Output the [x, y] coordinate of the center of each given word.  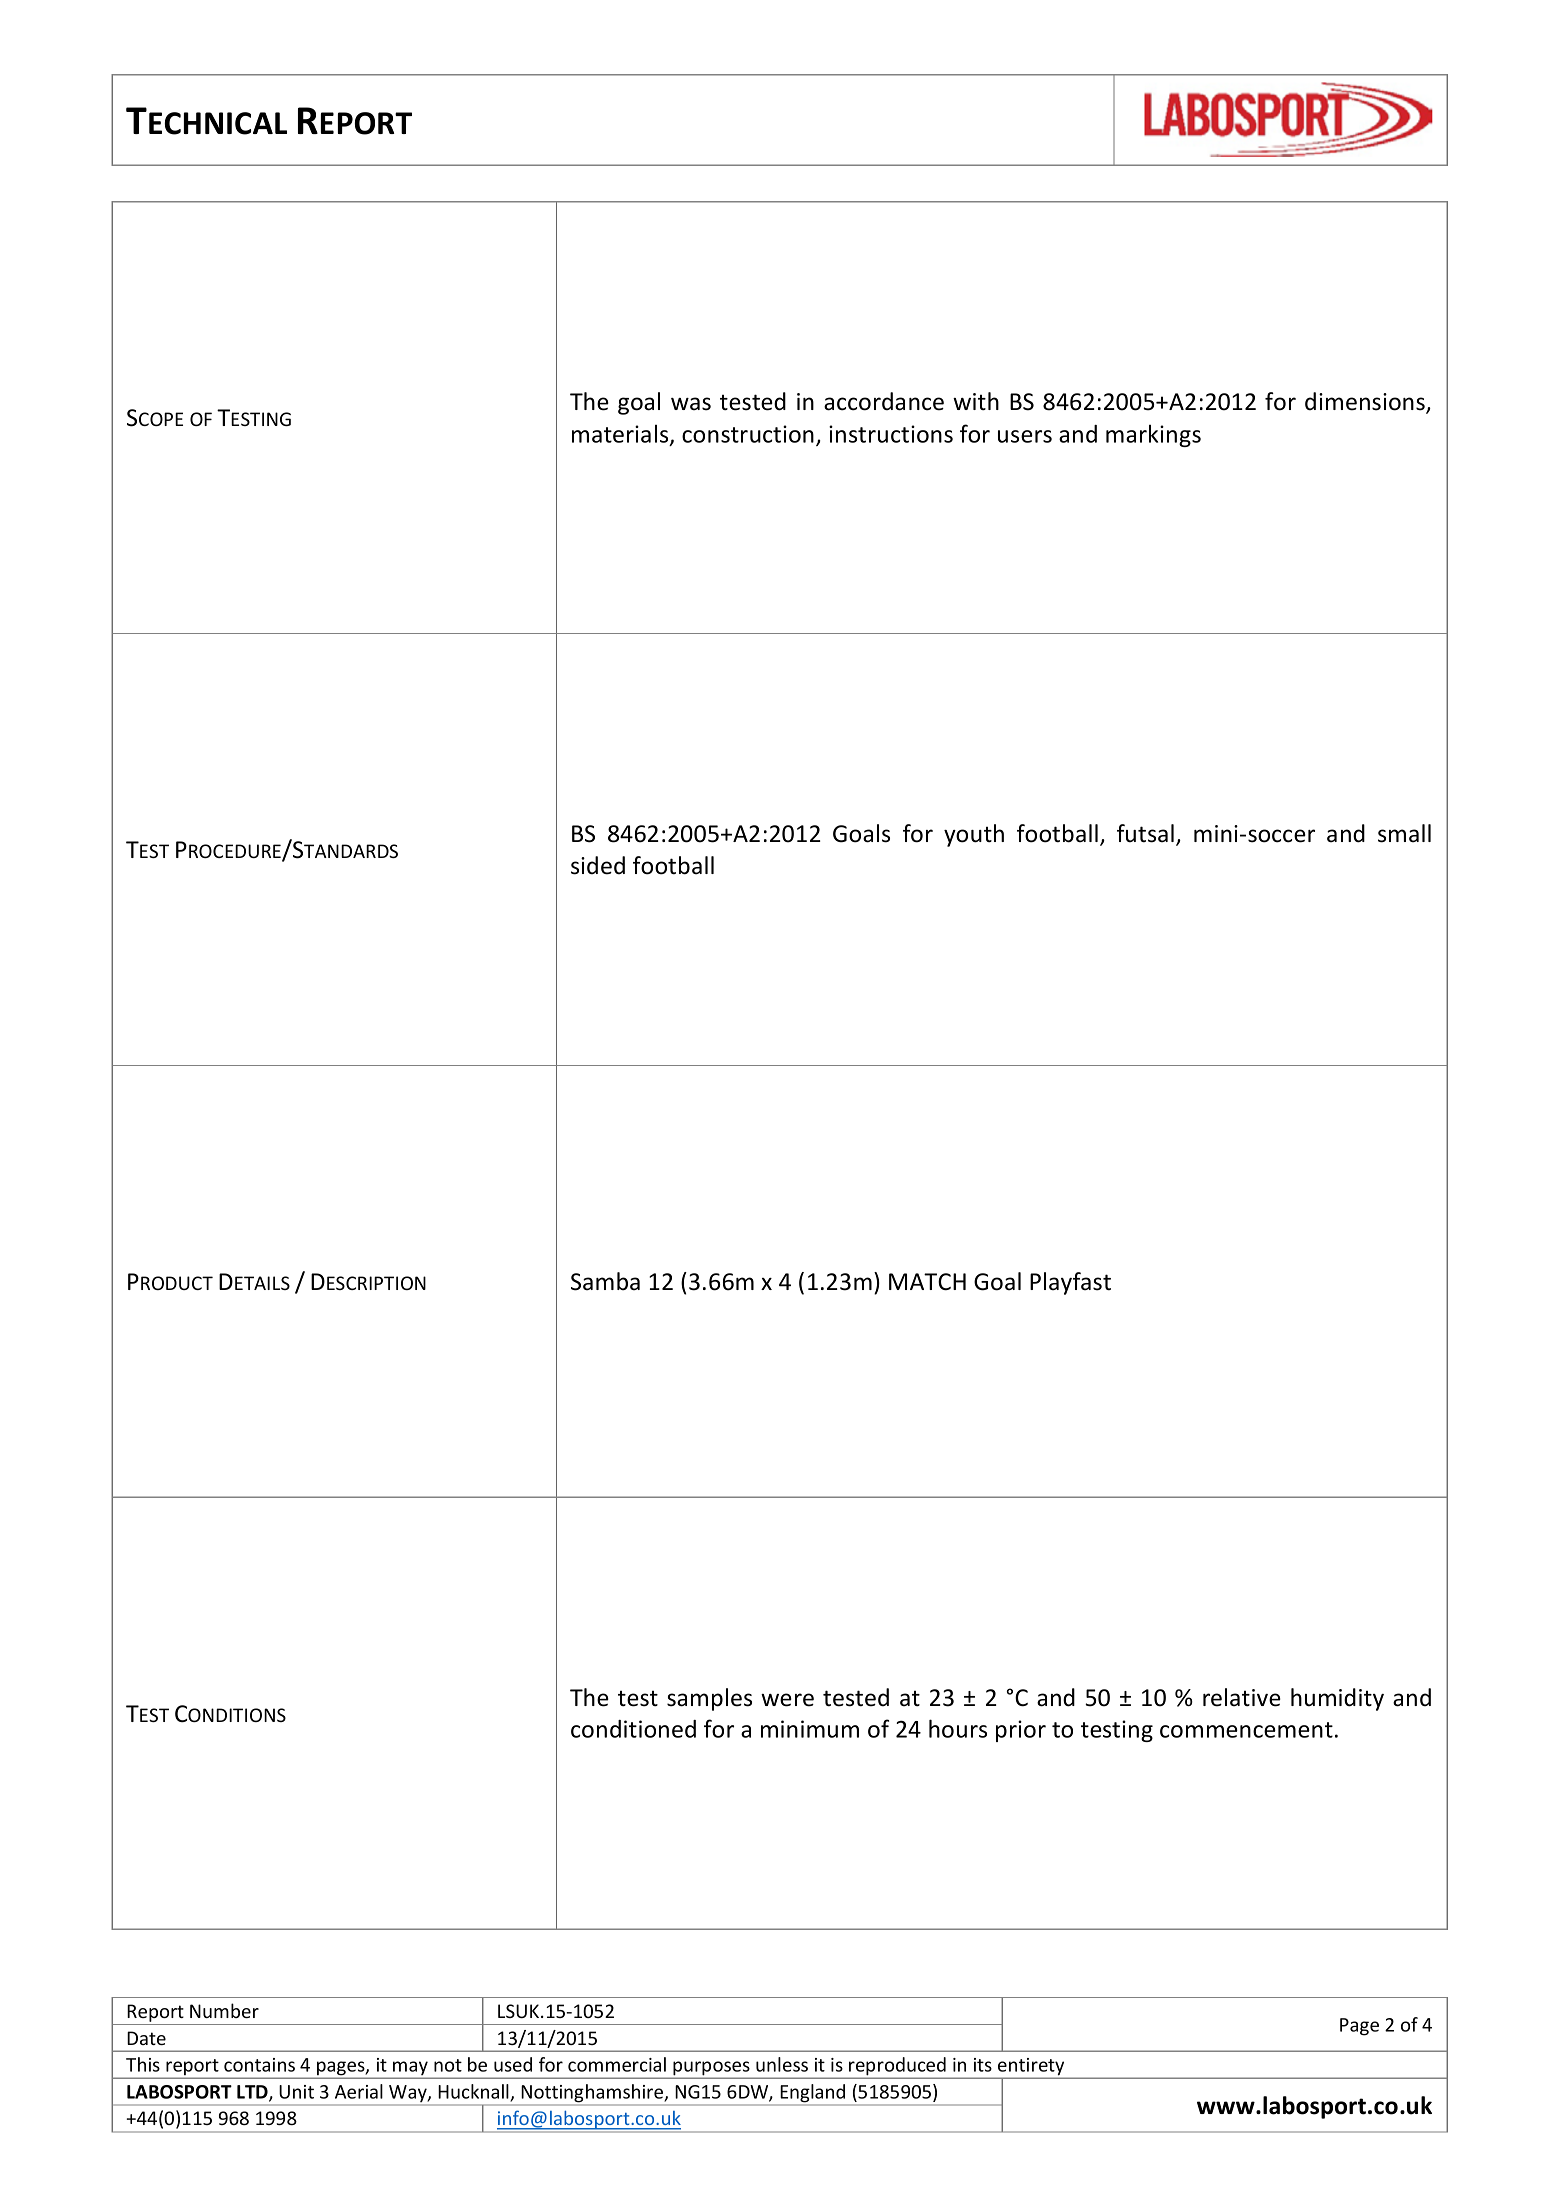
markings [1153, 436]
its [983, 2065]
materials [621, 435]
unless [782, 2064]
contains [259, 2065]
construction [748, 434]
